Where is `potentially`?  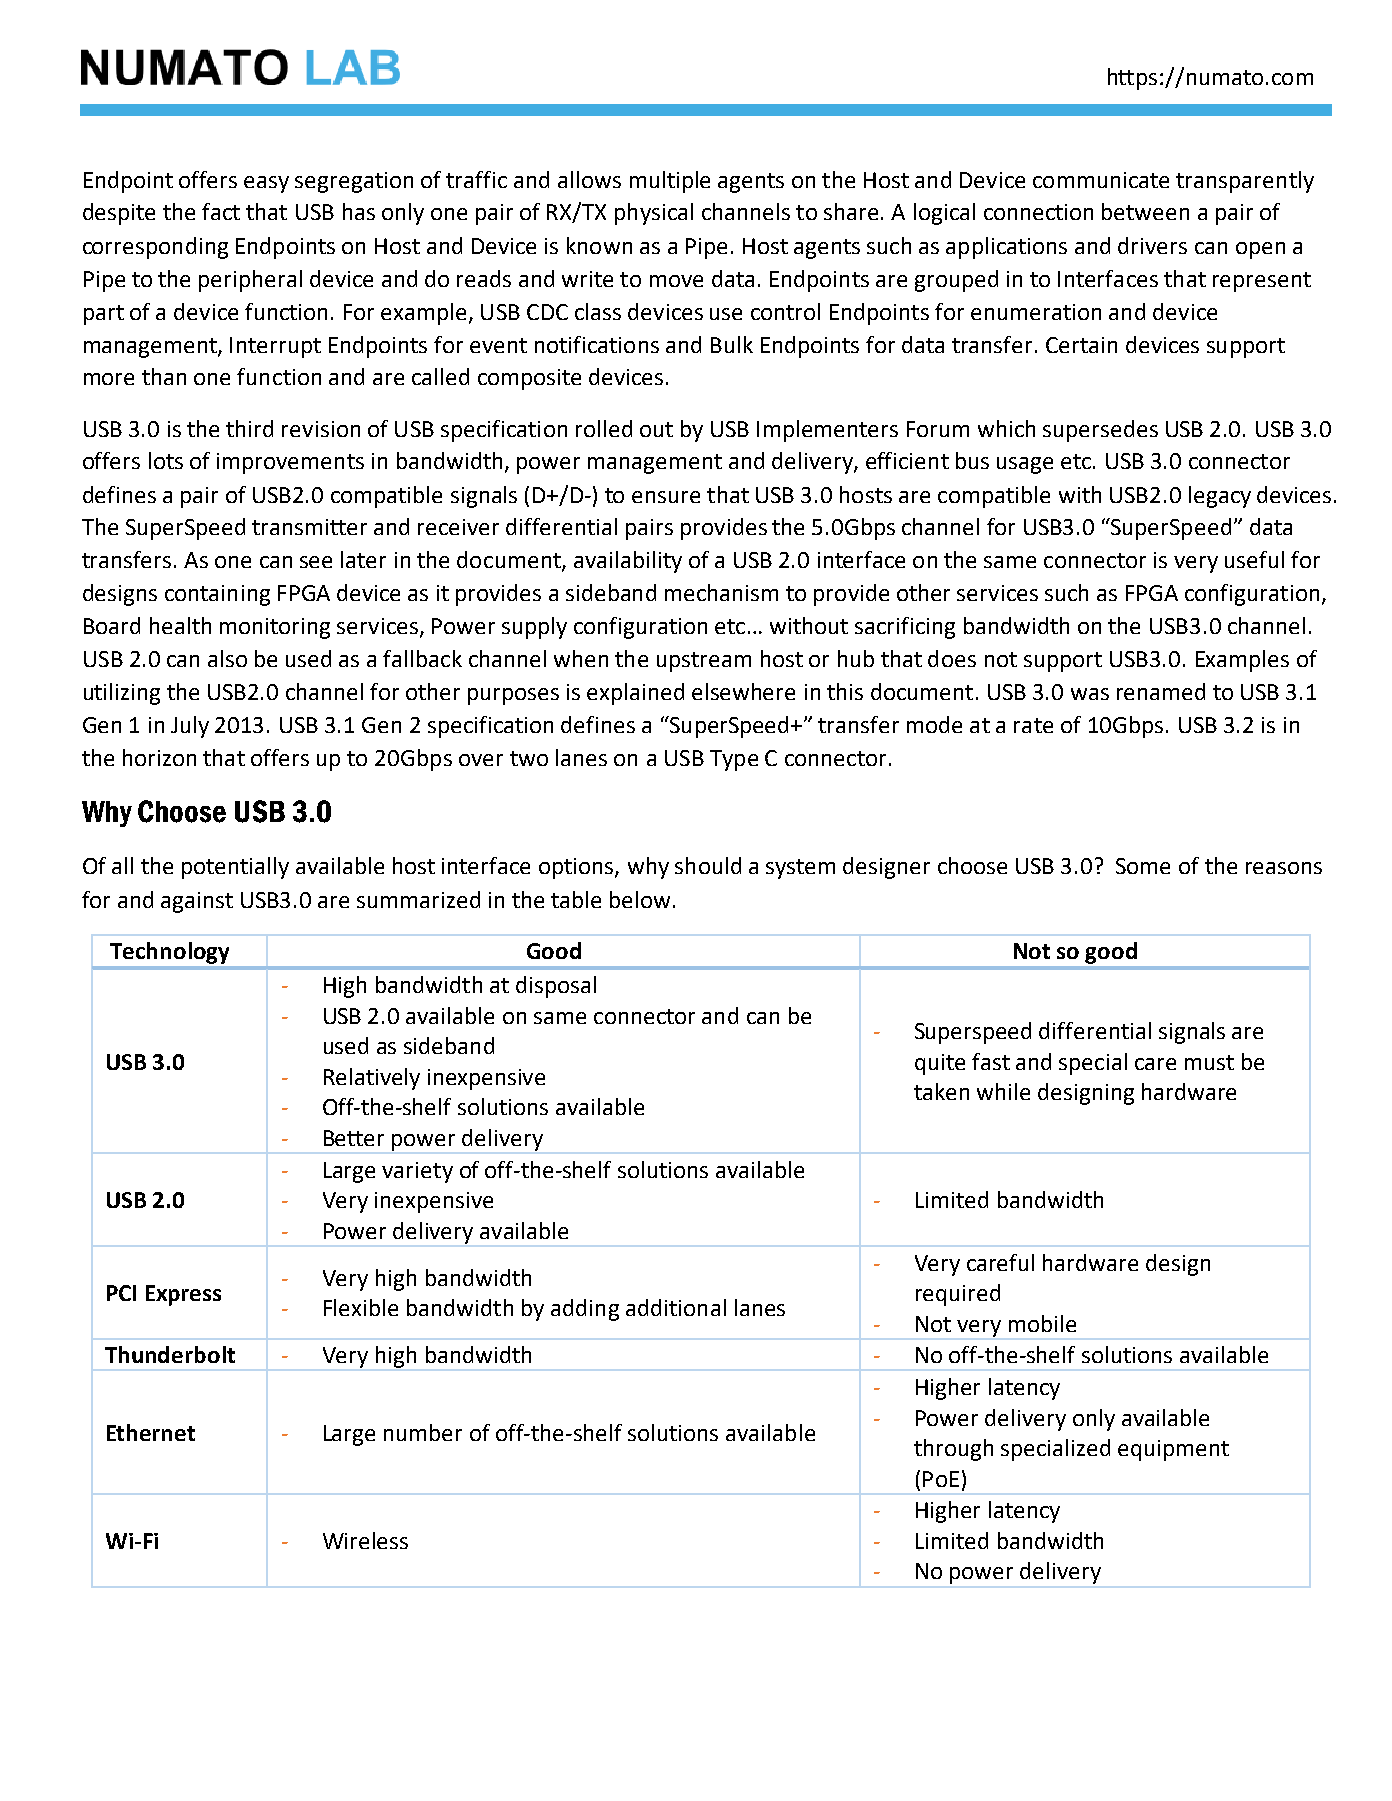 potentially is located at coordinates (235, 868).
